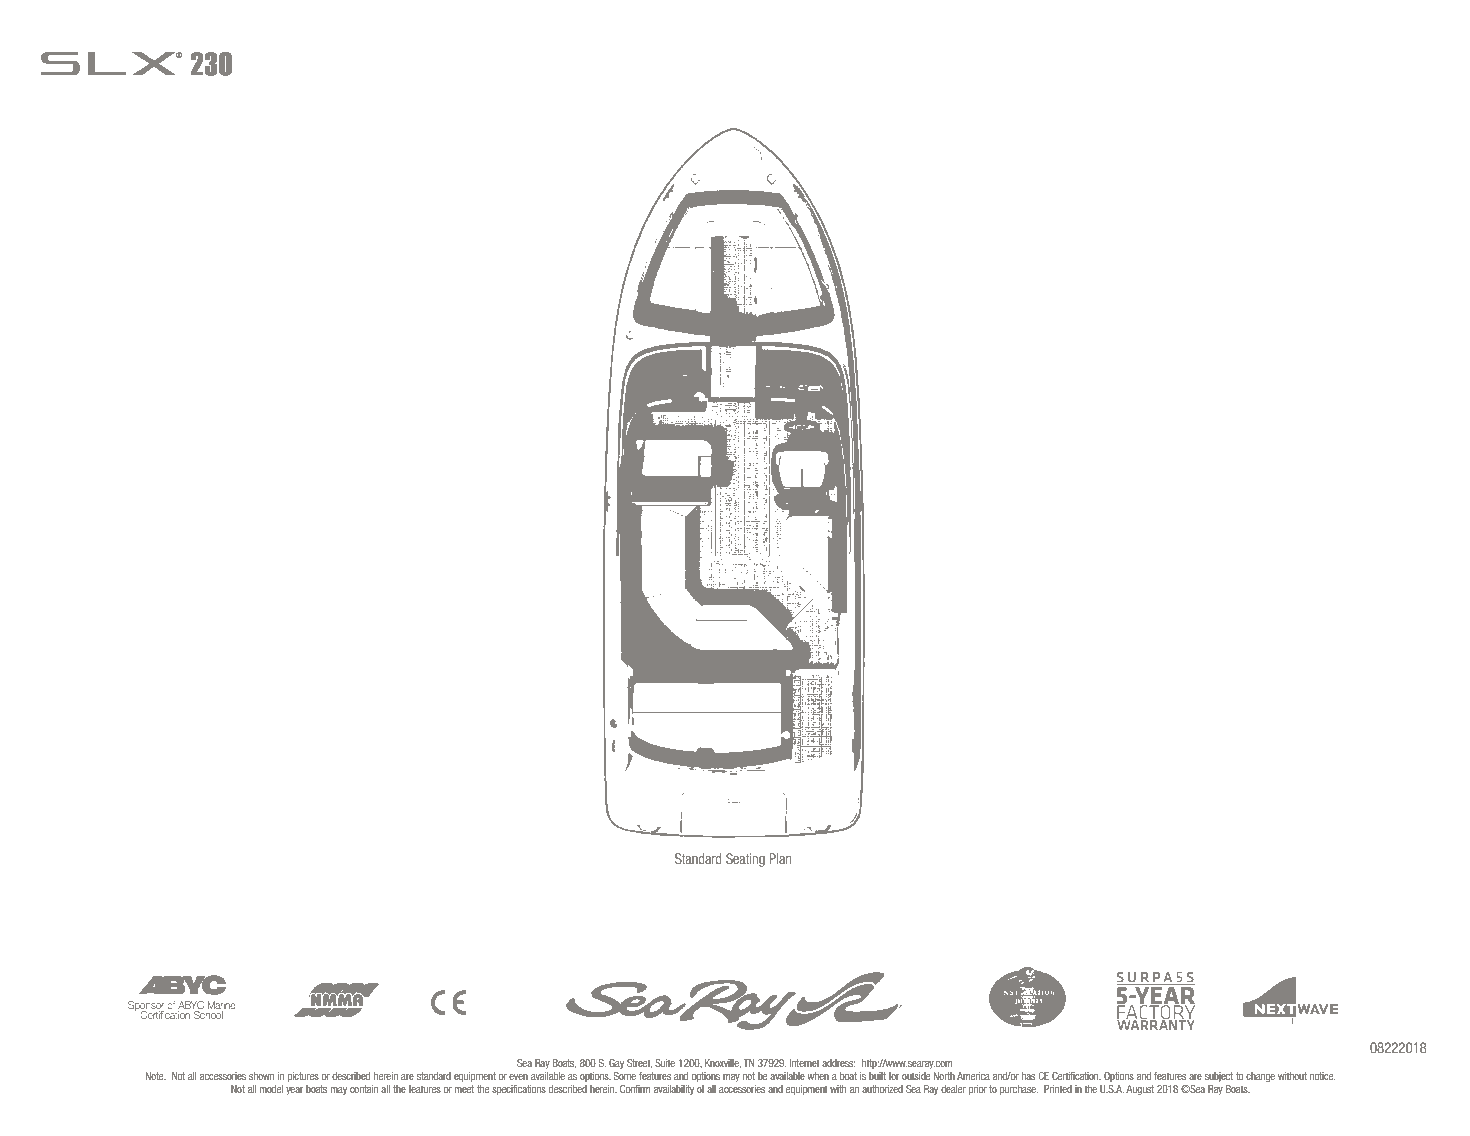 The image size is (1470, 1136). Describe the element at coordinates (804, 1063) in the image. I see `Internet` at that location.
